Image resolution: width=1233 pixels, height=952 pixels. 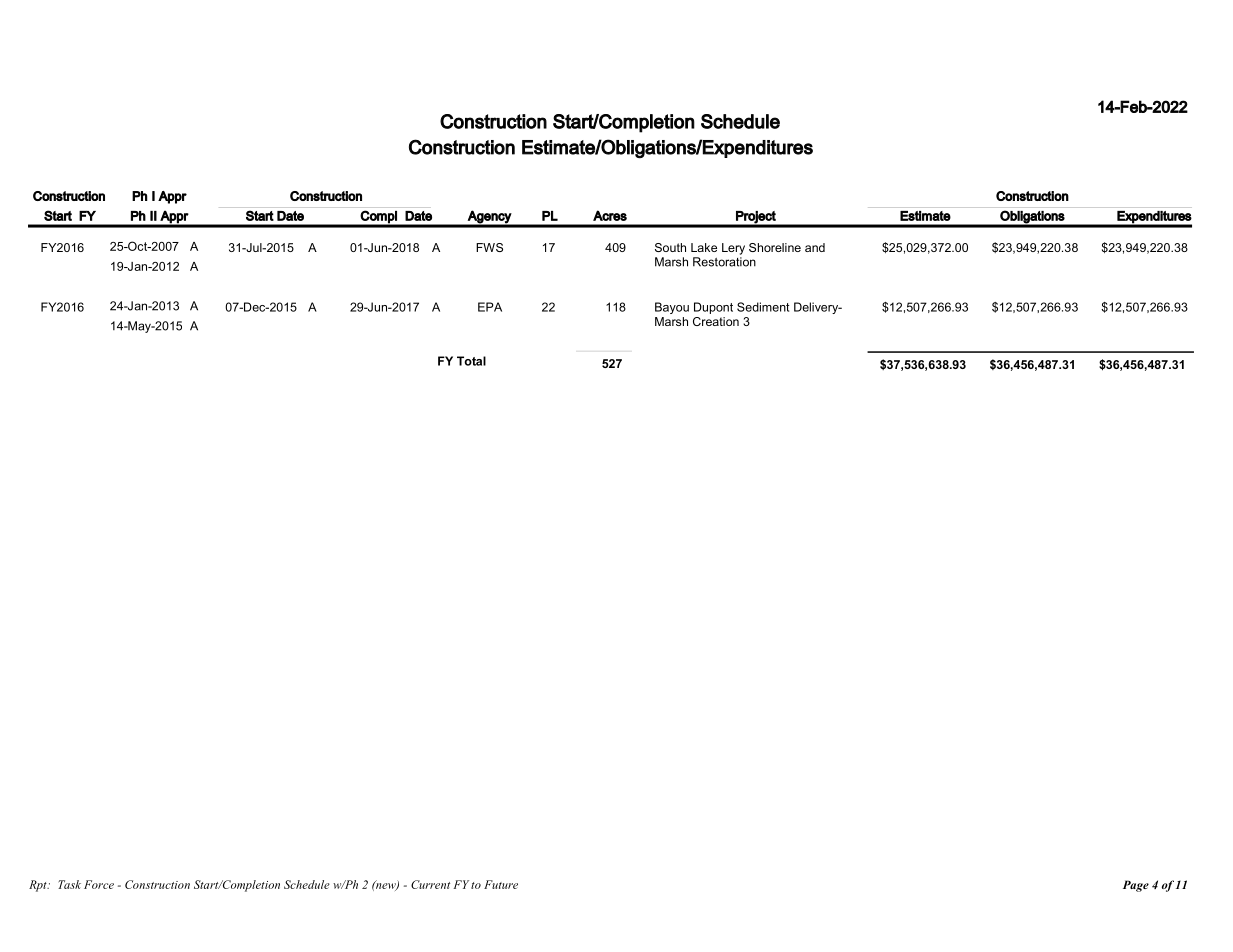 I want to click on Bayou, so click(x=672, y=308).
